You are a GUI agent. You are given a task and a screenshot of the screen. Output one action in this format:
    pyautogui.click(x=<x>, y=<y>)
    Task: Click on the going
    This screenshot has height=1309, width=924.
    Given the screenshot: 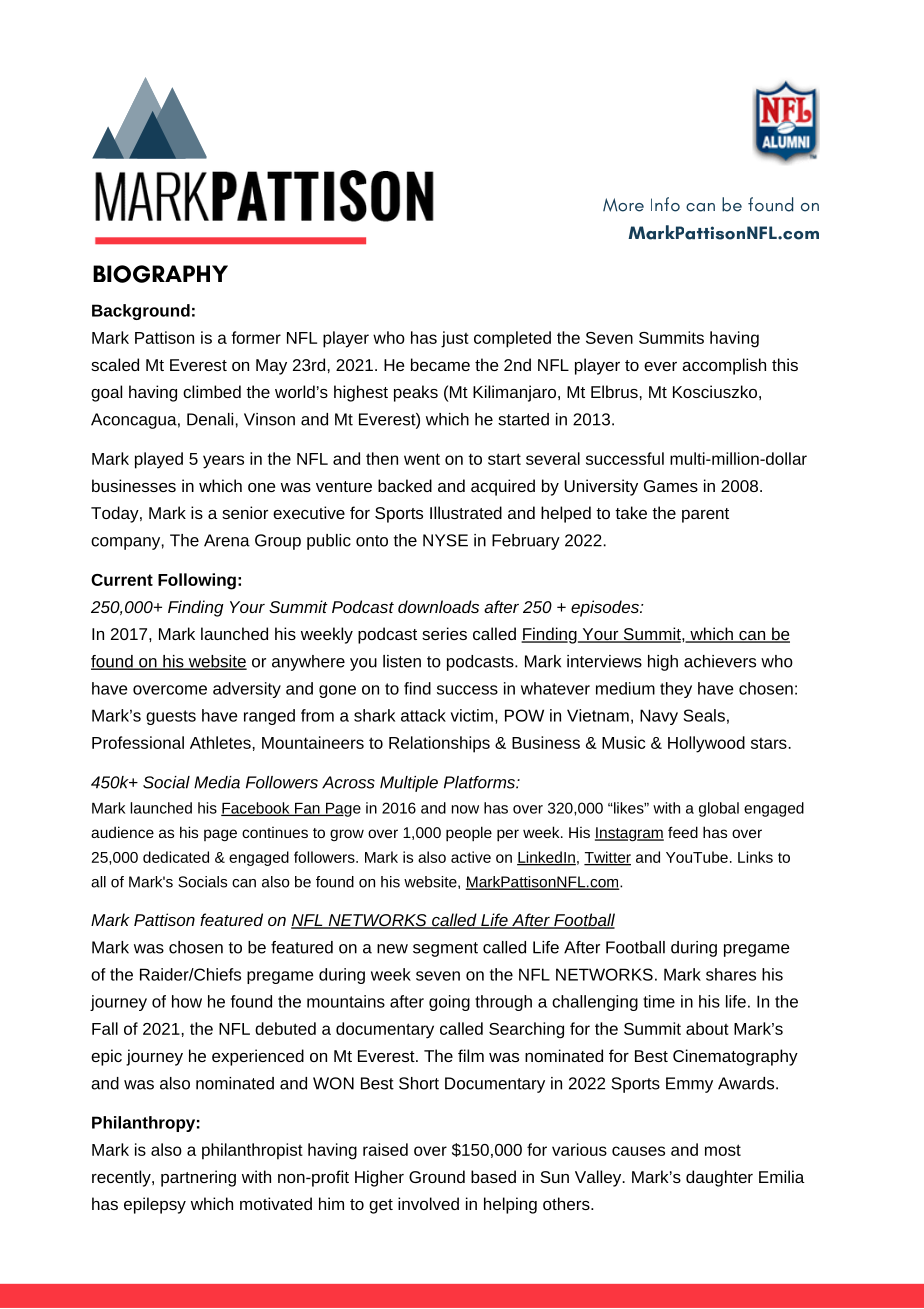 What is the action you would take?
    pyautogui.click(x=449, y=1003)
